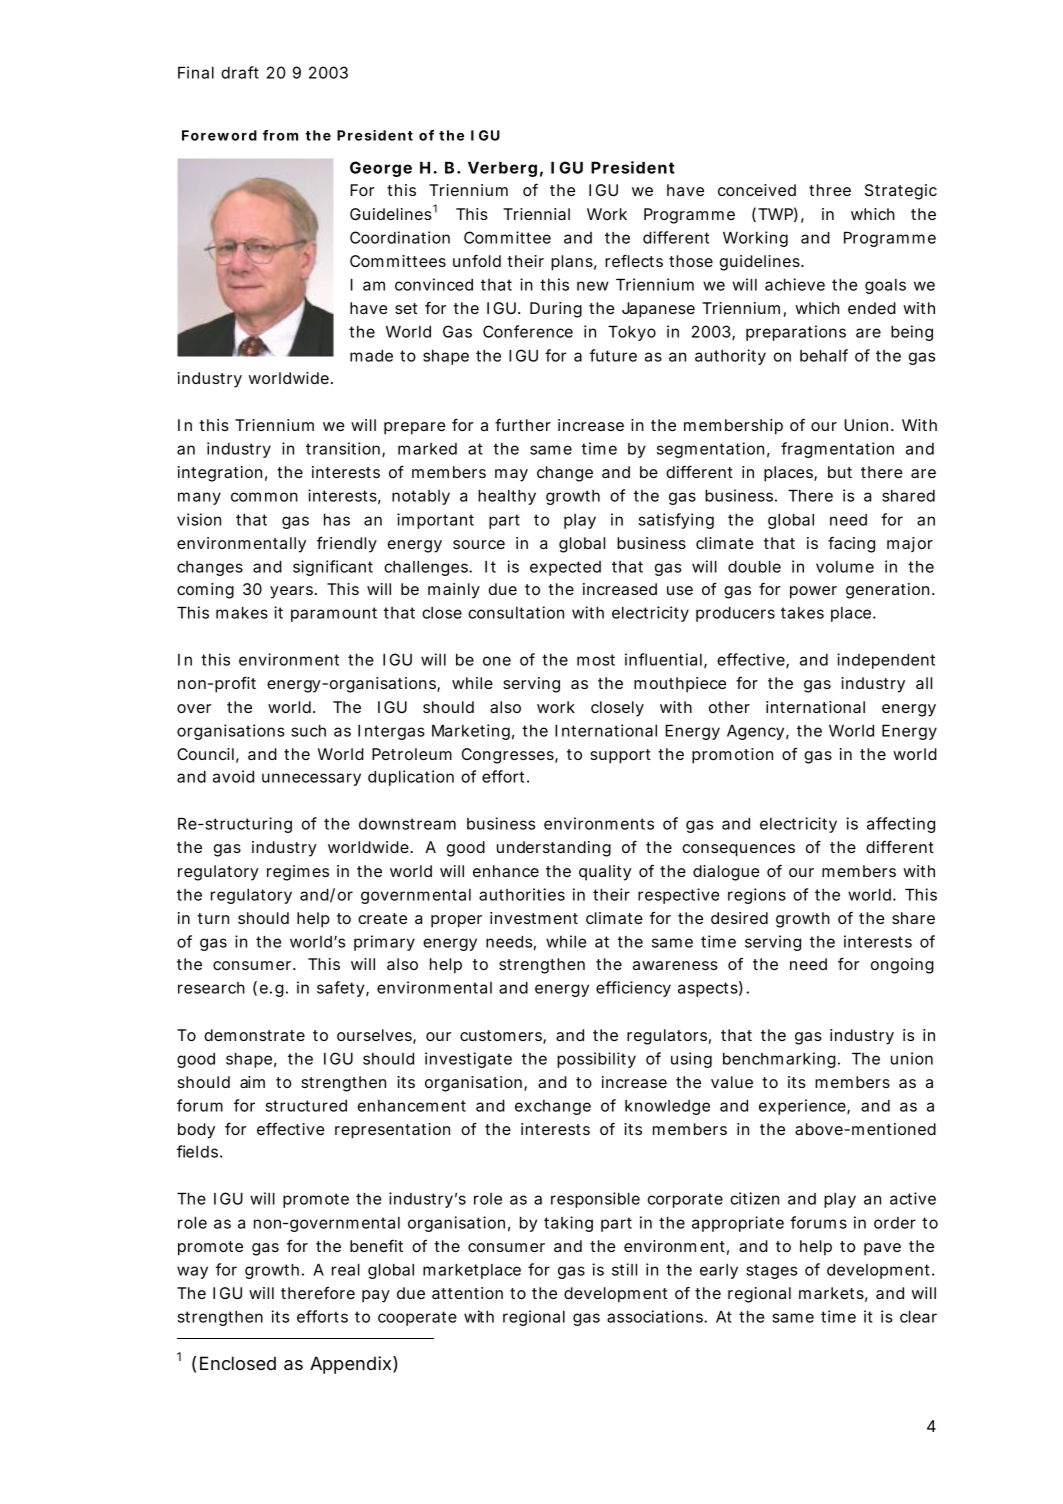  I want to click on taking, so click(568, 1224).
